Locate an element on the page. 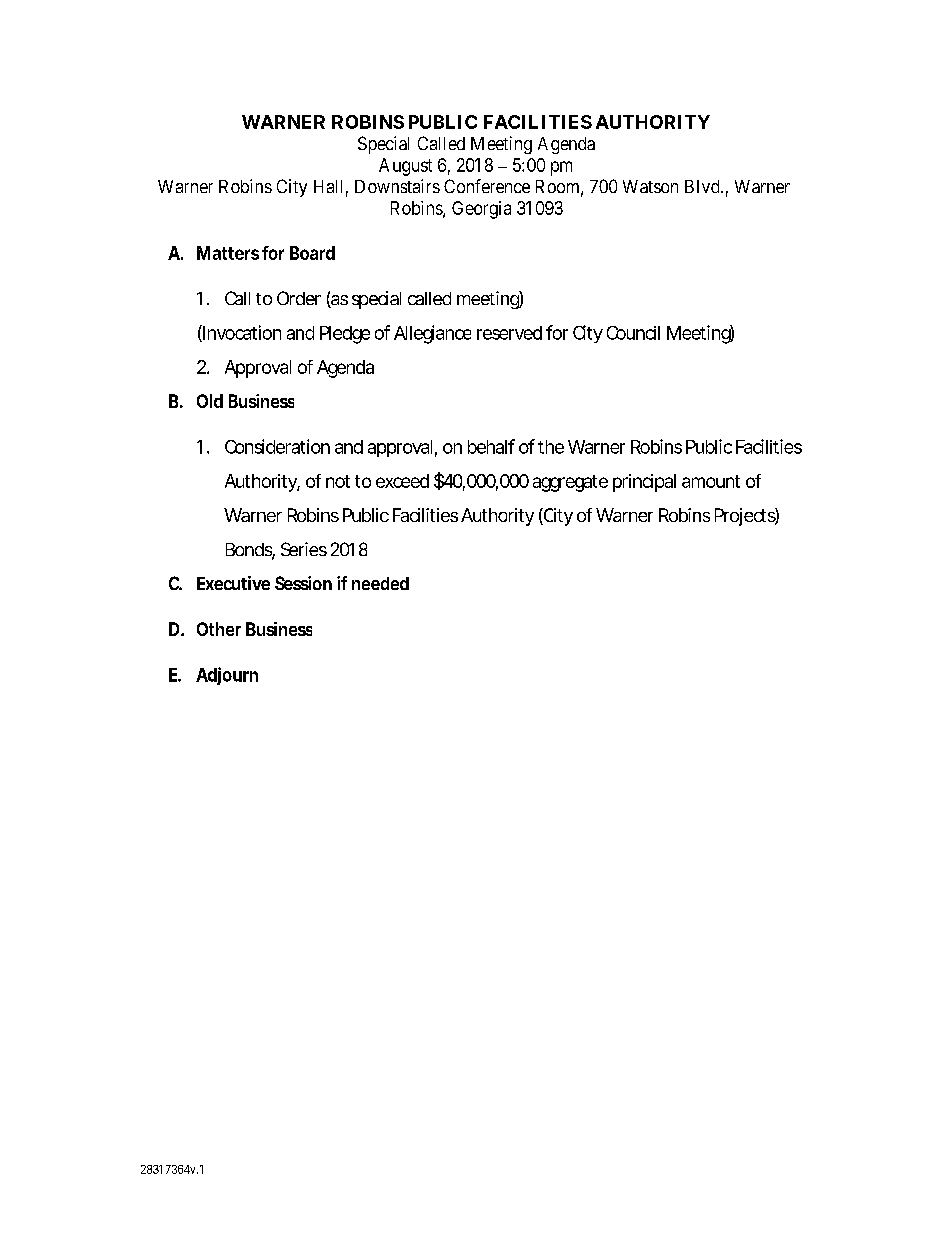  Downstairs is located at coordinates (397, 186).
